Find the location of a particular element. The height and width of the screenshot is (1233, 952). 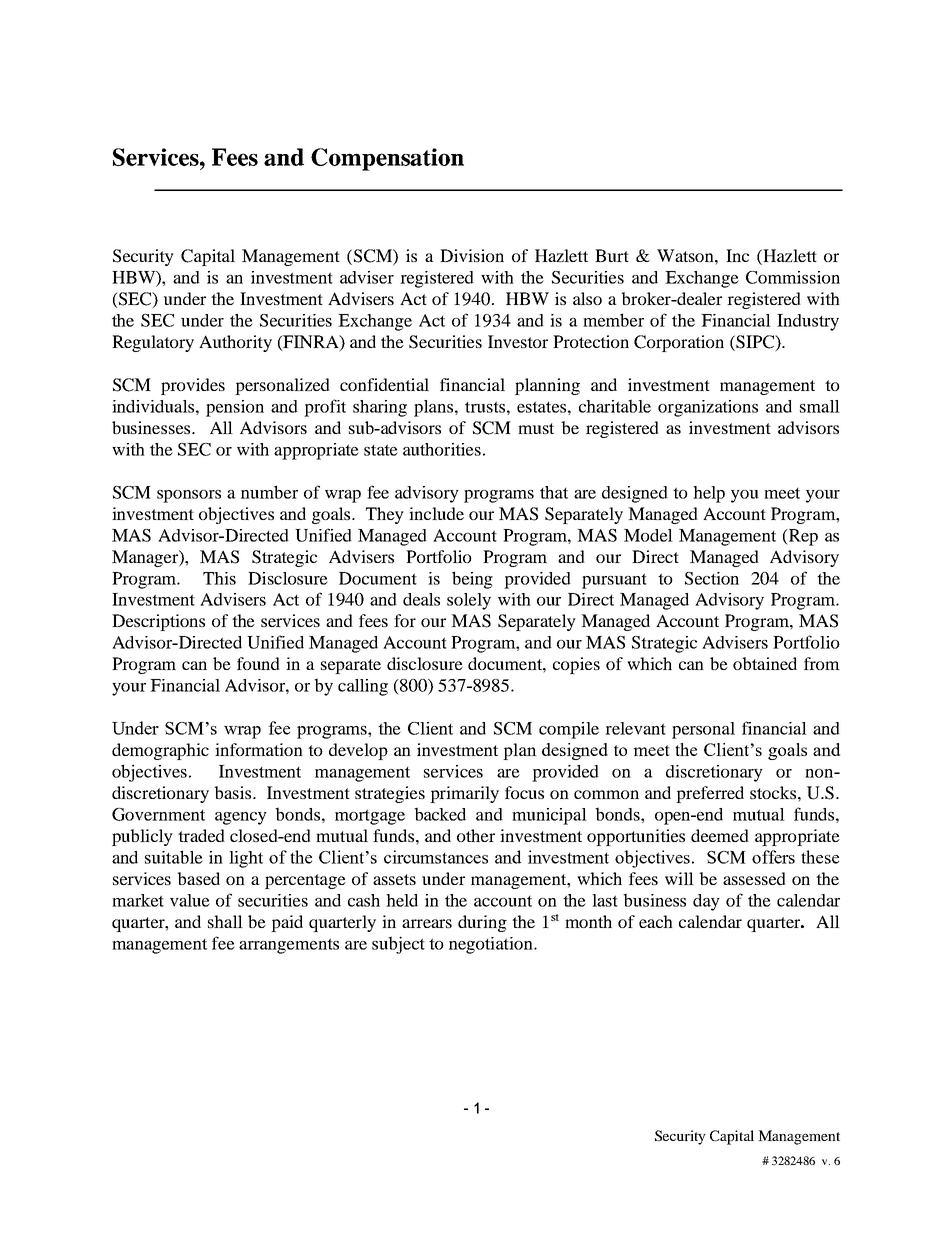

Commission is located at coordinates (793, 277).
